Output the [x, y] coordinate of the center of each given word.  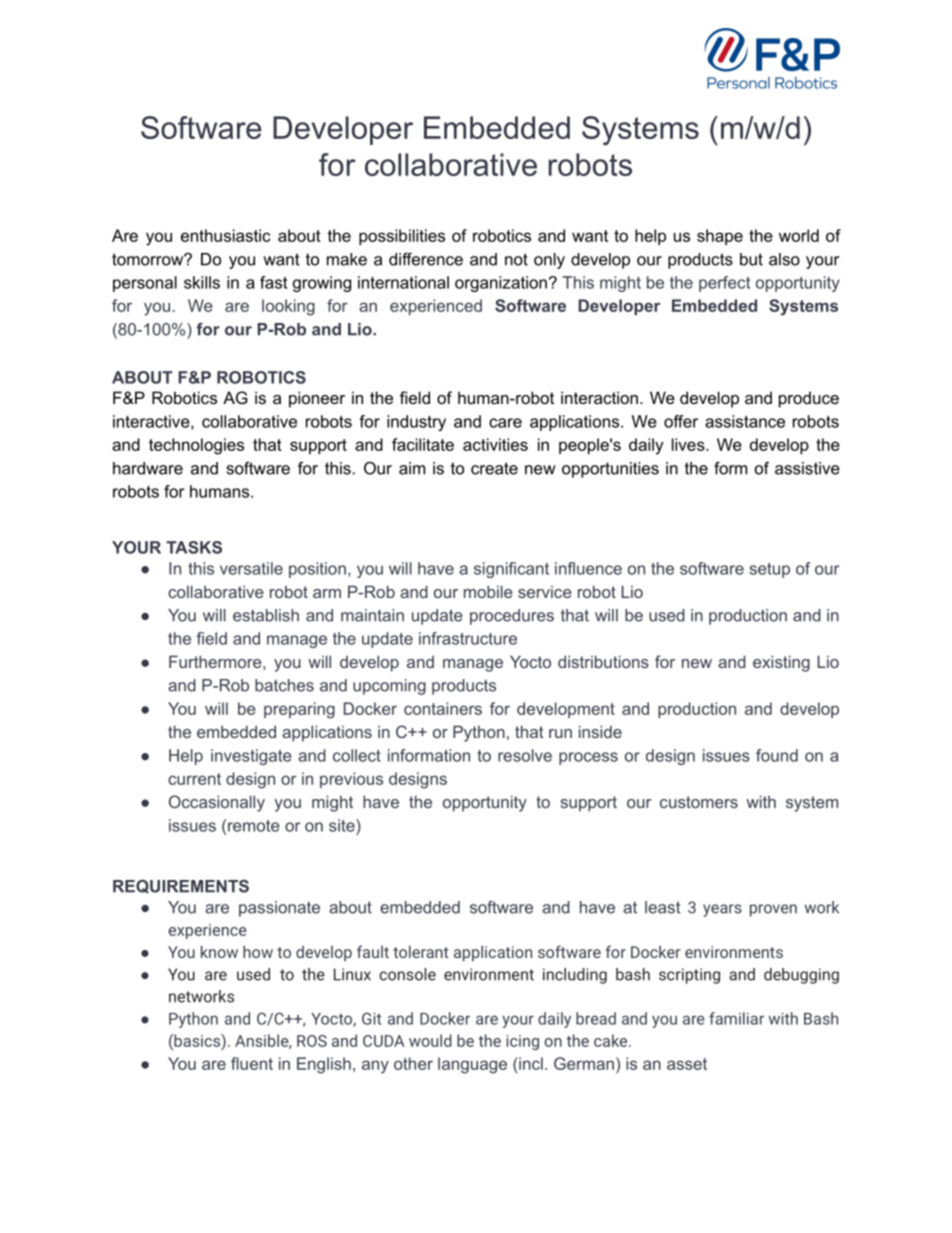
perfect [724, 284]
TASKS [194, 547]
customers [699, 802]
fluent [252, 1063]
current [194, 779]
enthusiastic [225, 235]
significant [511, 570]
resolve [525, 755]
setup [769, 570]
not [516, 259]
